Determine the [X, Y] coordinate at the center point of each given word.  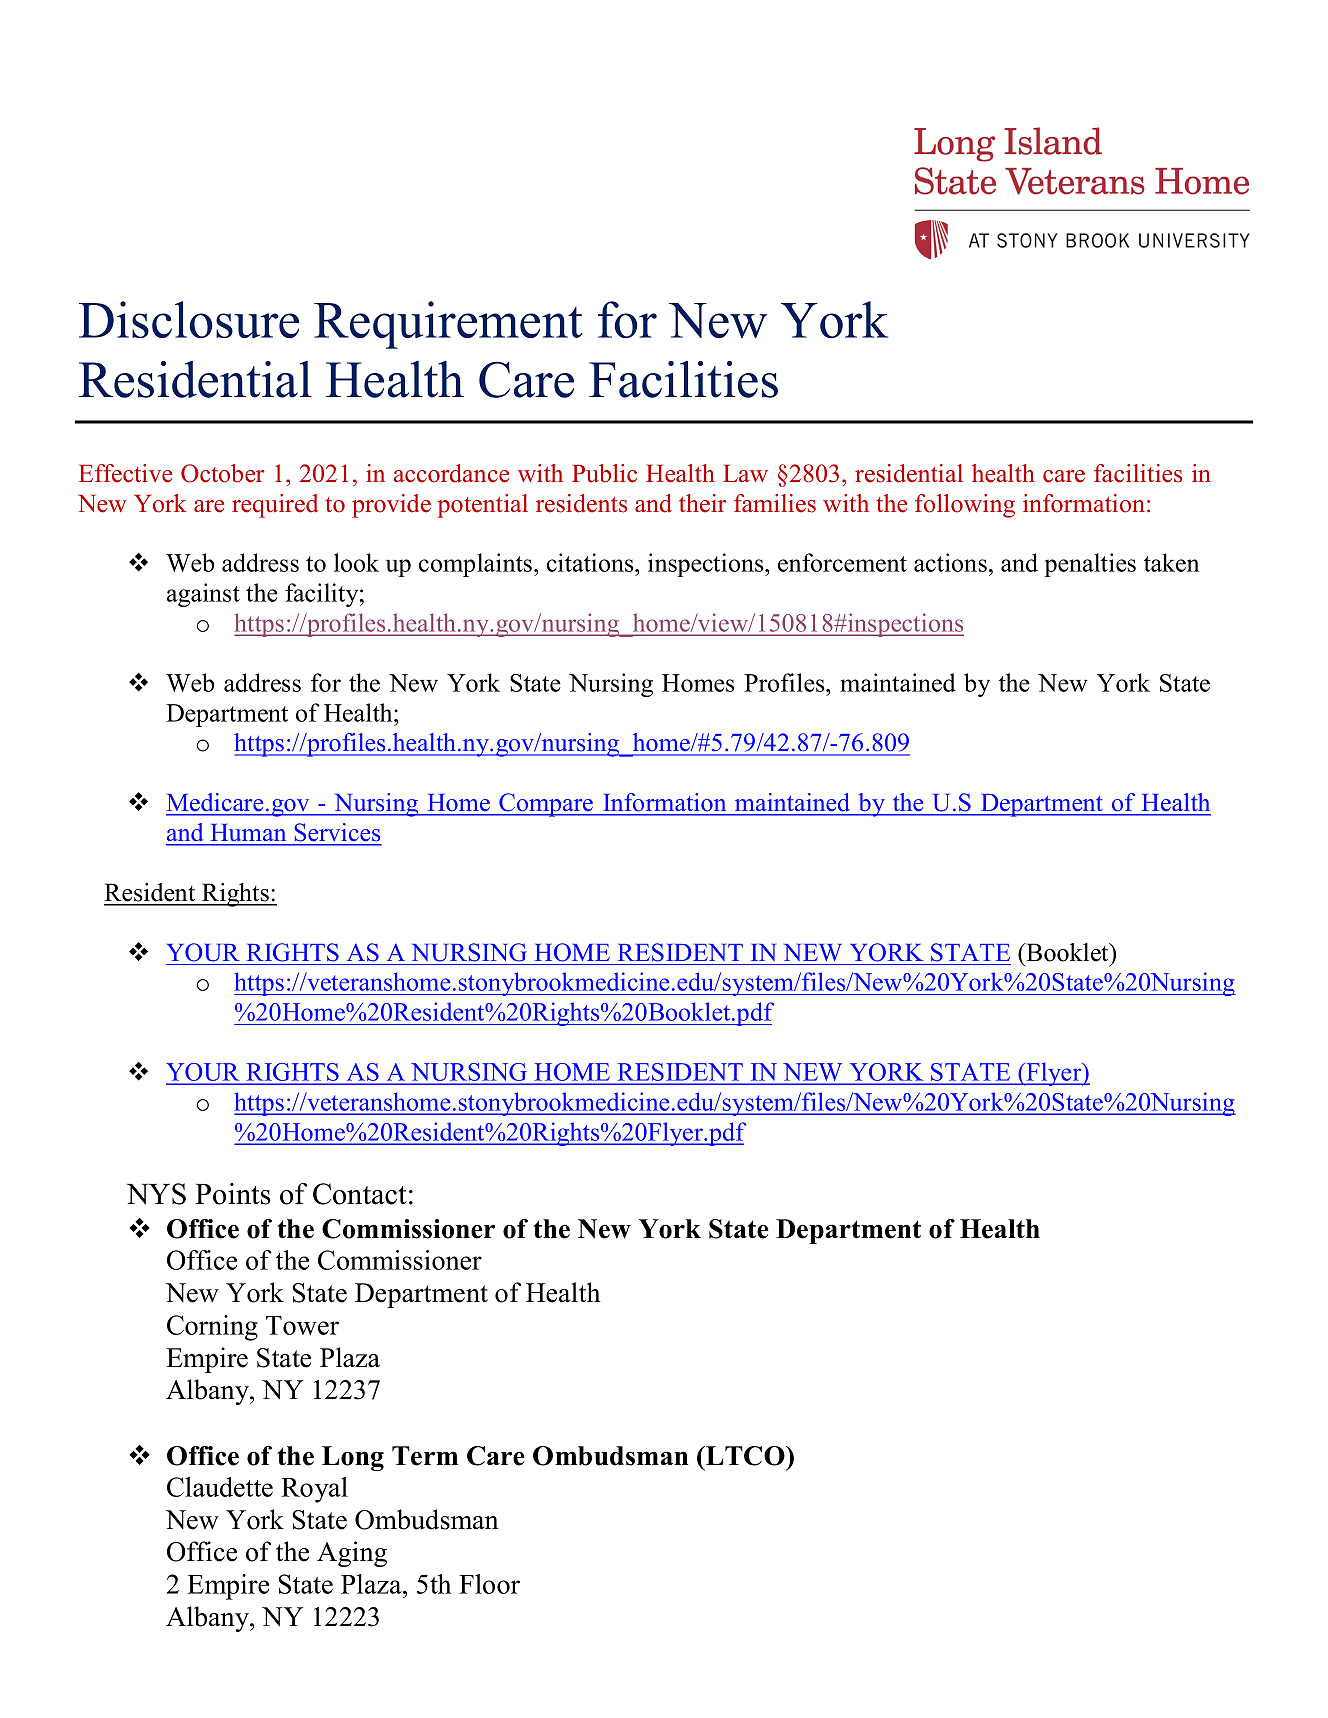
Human [249, 832]
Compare [546, 805]
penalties [1090, 565]
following [965, 506]
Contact [360, 1194]
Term [425, 1456]
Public [604, 473]
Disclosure [189, 319]
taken [1171, 562]
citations [591, 562]
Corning [212, 1328]
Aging [352, 1554]
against [203, 595]
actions [950, 562]
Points [233, 1194]
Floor [489, 1584]
